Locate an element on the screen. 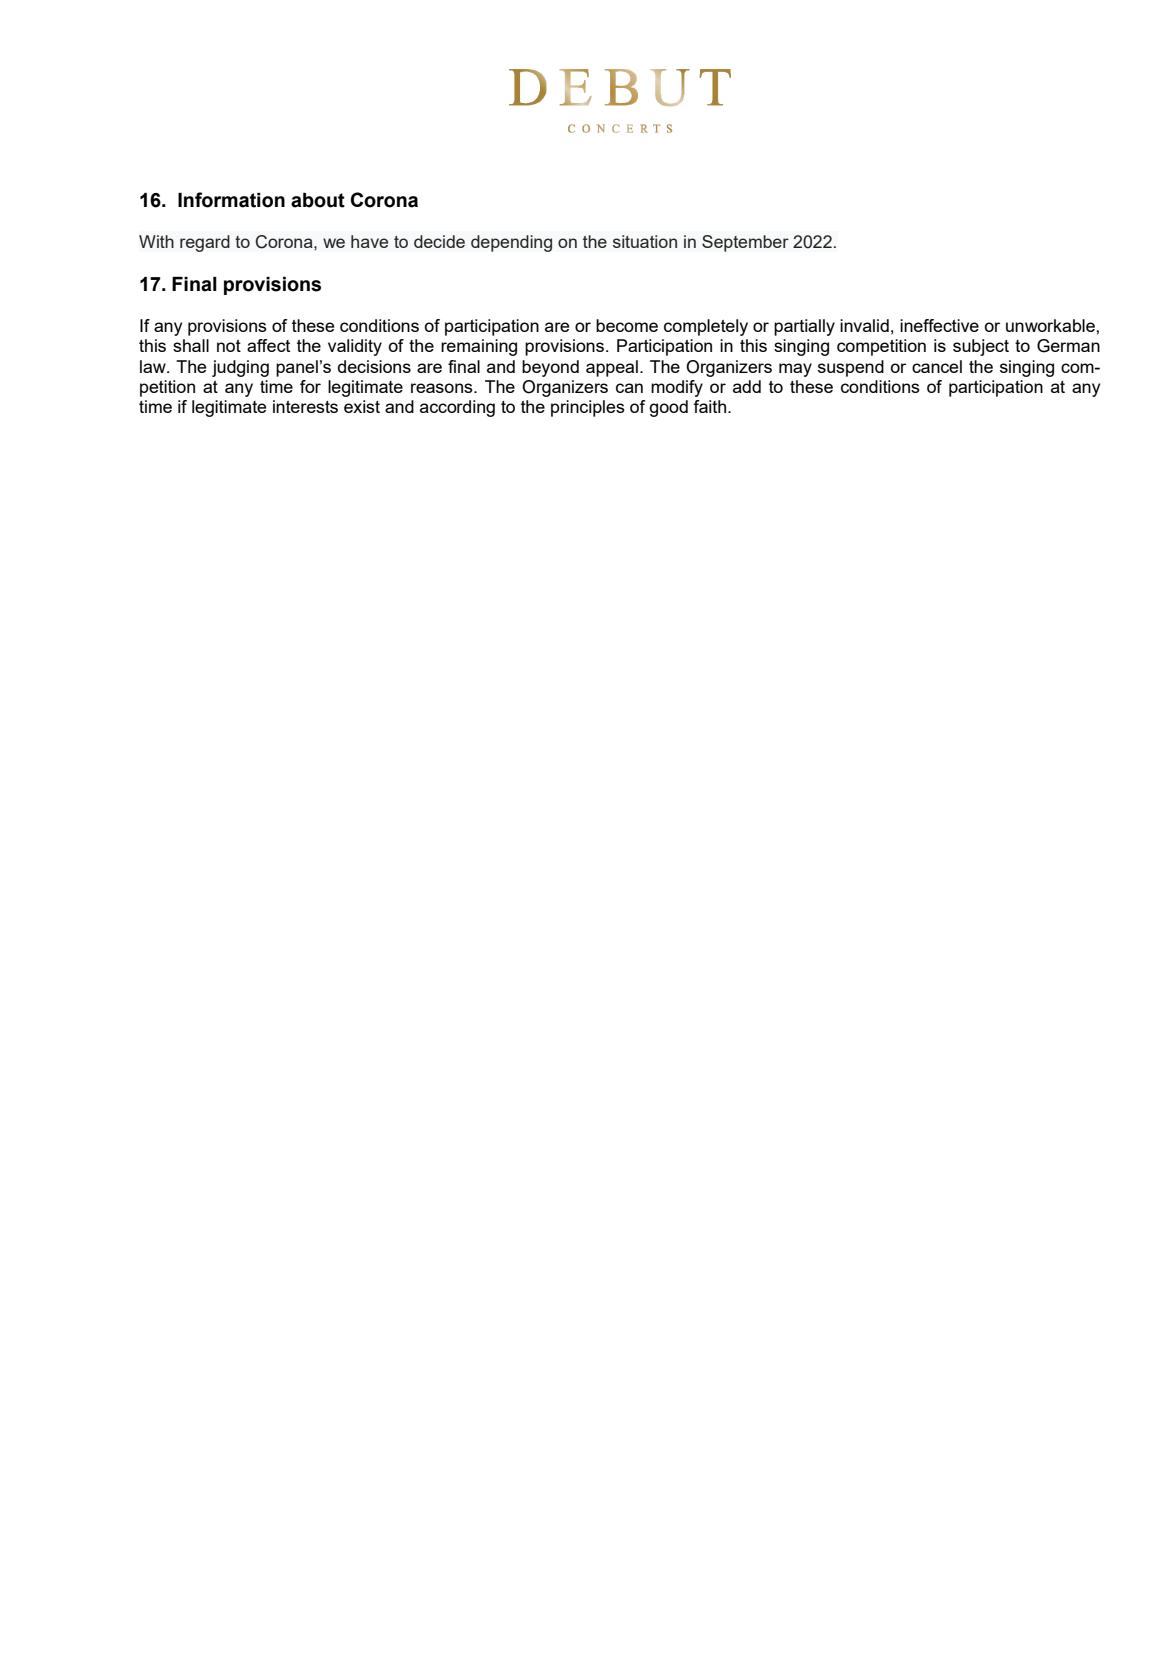  September is located at coordinates (745, 243).
